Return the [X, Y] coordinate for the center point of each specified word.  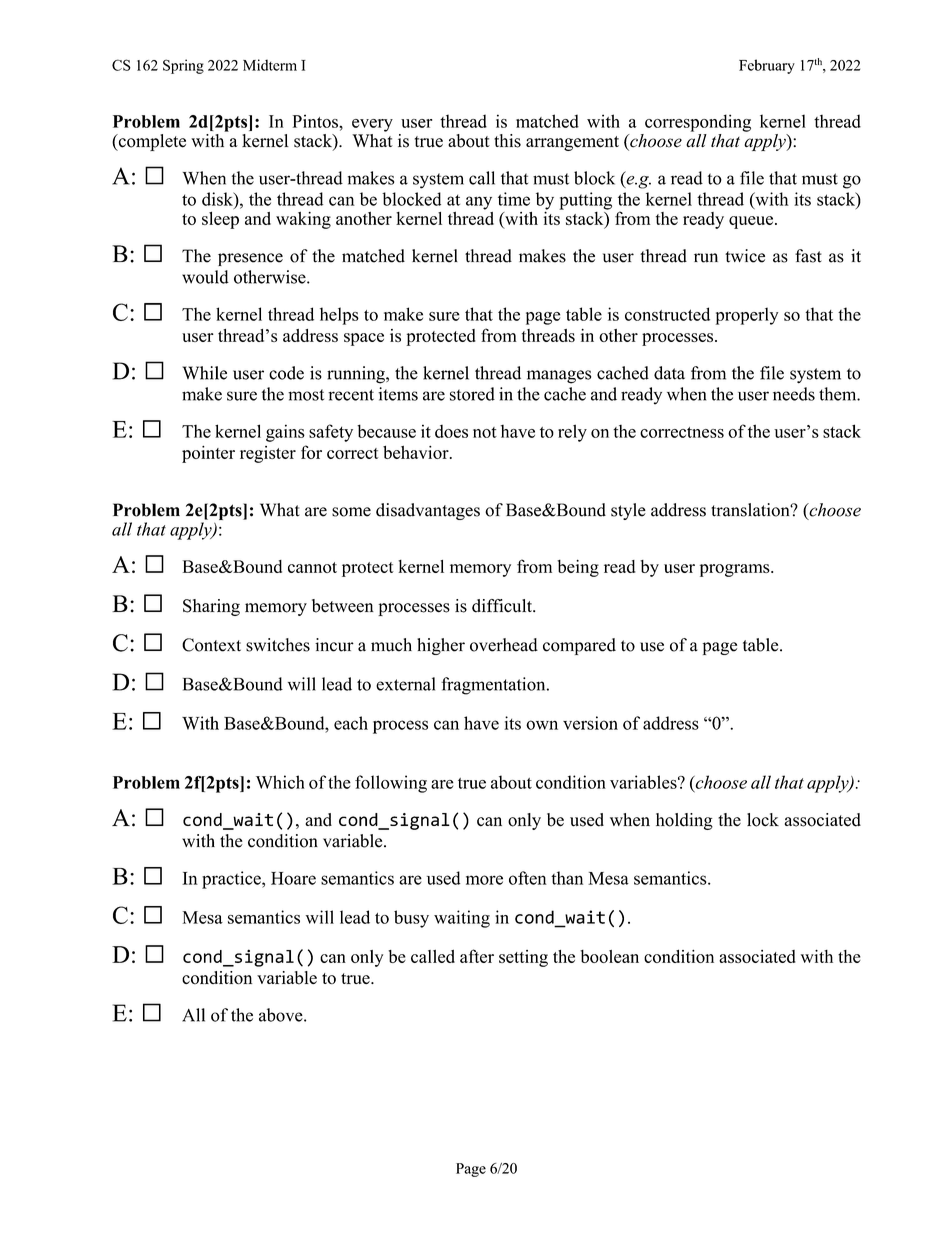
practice [232, 880]
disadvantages [428, 511]
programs [736, 570]
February [767, 66]
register [268, 454]
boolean [609, 956]
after [477, 956]
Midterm [270, 65]
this [507, 141]
